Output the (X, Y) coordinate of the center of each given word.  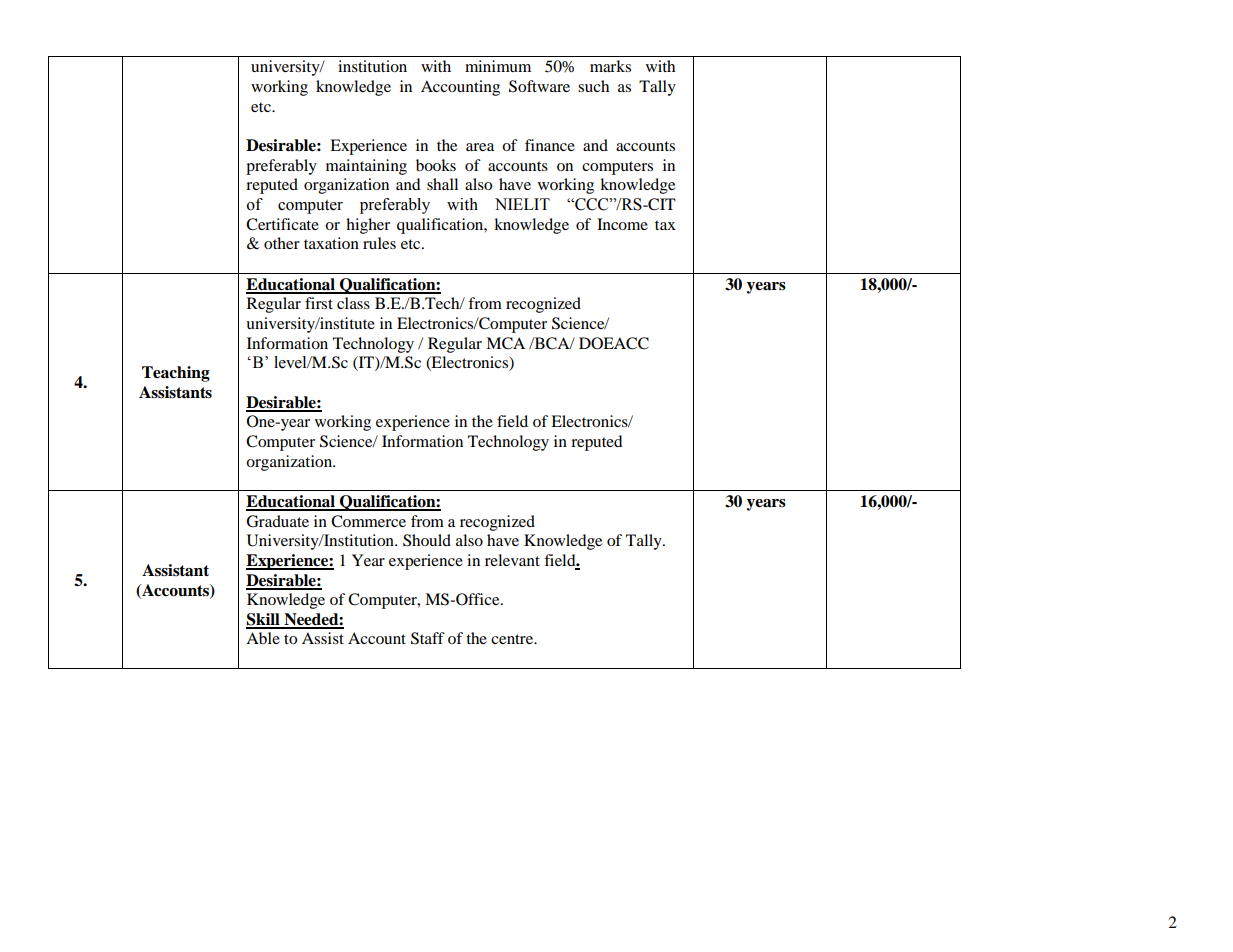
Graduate (277, 521)
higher (368, 226)
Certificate (282, 224)
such (593, 86)
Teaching (176, 374)
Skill (264, 620)
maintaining (366, 167)
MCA (505, 343)
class (353, 303)
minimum (498, 66)
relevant (512, 560)
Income (622, 224)
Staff (428, 638)
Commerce (368, 521)
